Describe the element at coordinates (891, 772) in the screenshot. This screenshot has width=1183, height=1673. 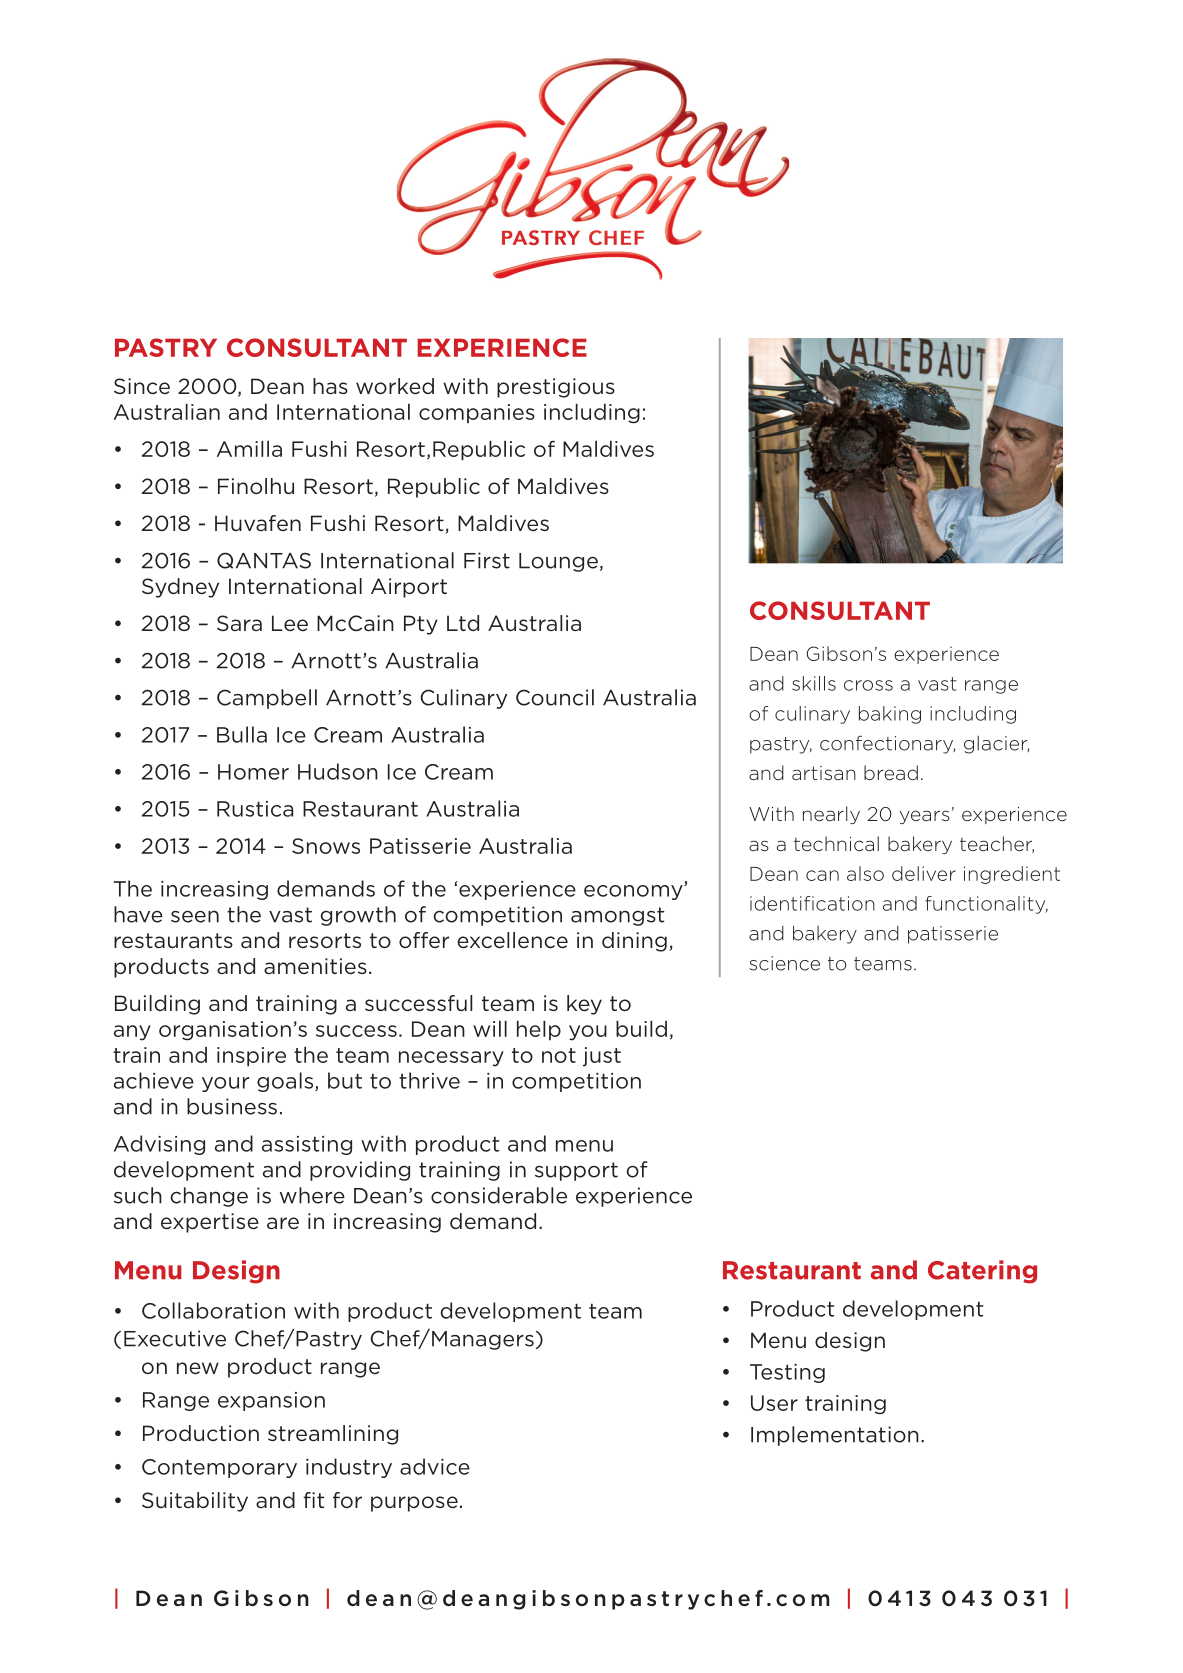
I see `bread` at that location.
